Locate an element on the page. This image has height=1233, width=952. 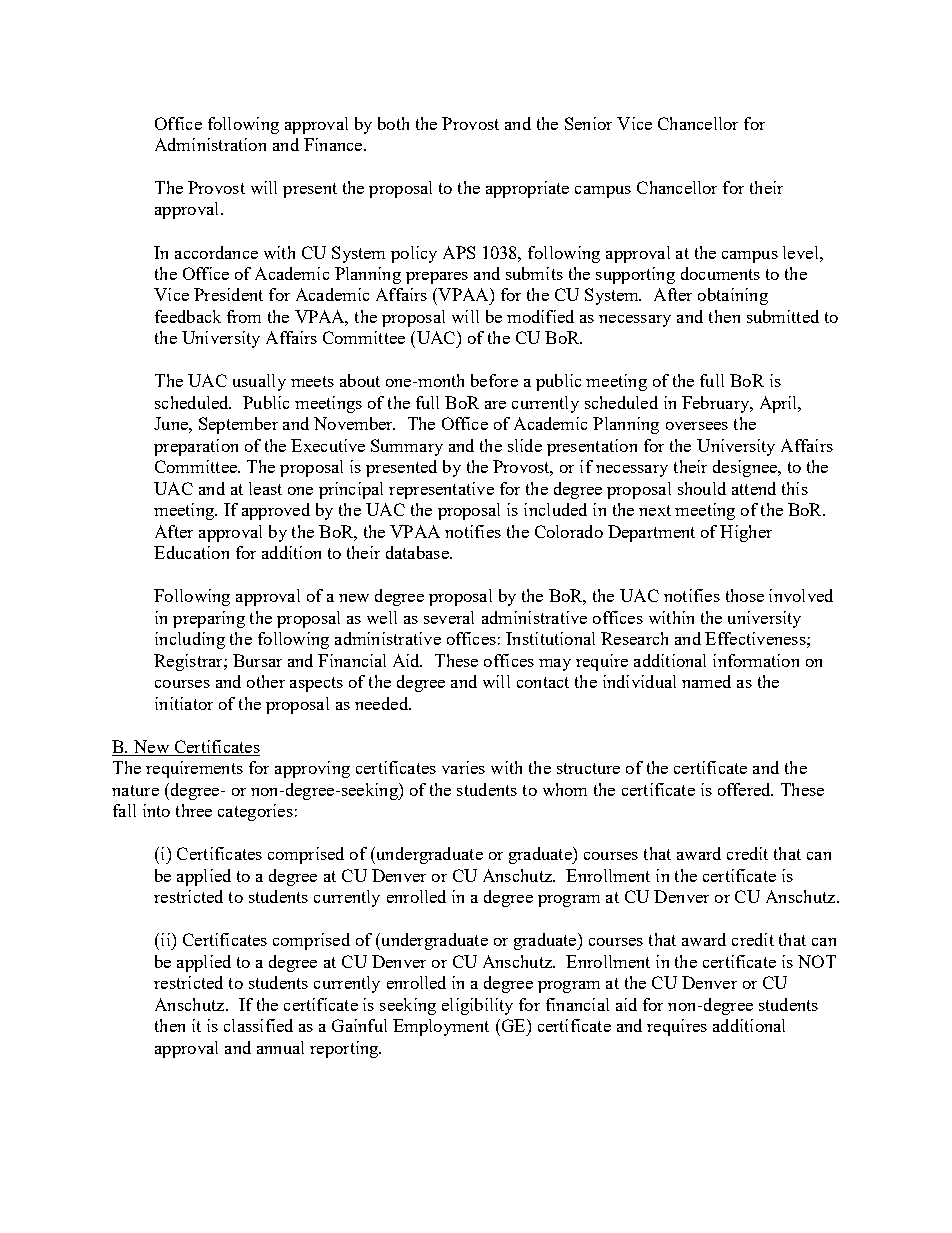
classified is located at coordinates (258, 1025).
